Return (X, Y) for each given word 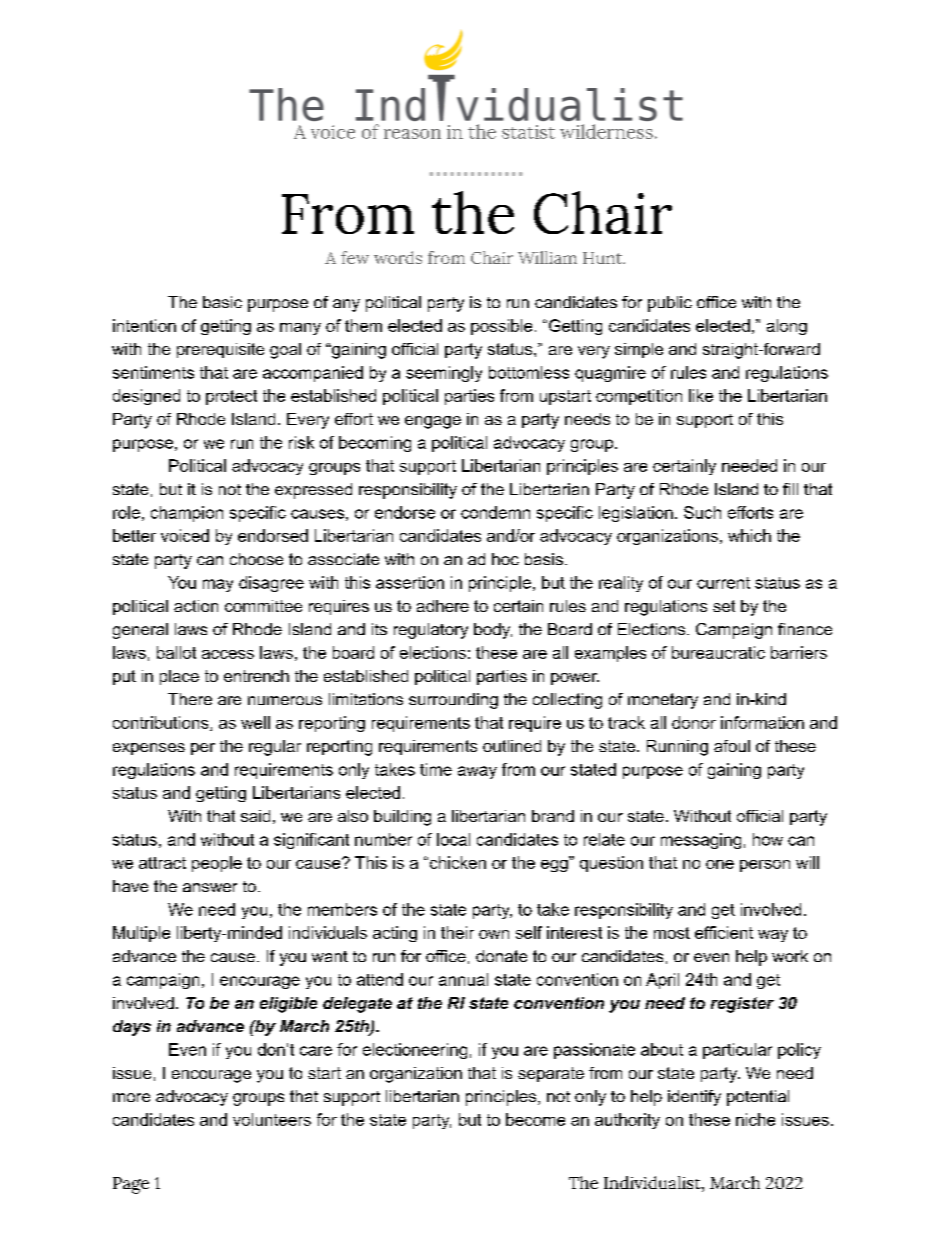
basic (222, 302)
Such (702, 512)
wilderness (606, 131)
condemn (495, 512)
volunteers (272, 1119)
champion (187, 514)
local (453, 839)
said (255, 816)
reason (412, 134)
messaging (701, 841)
